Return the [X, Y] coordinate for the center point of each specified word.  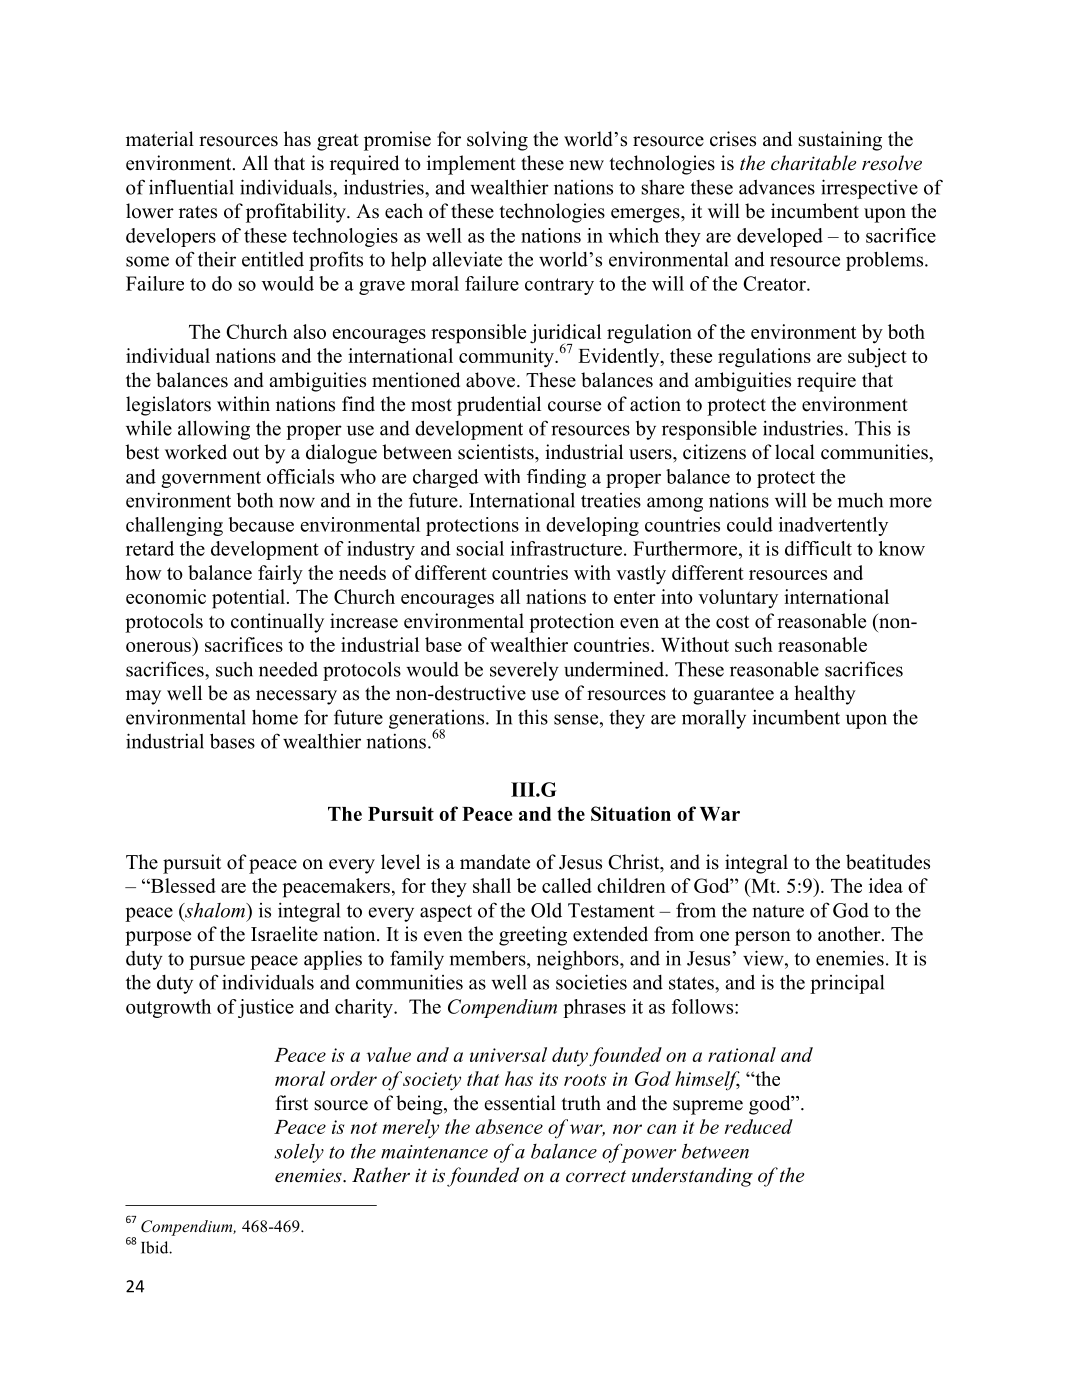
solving [497, 141]
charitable [813, 163]
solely [299, 1153]
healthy [825, 695]
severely [524, 671]
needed [288, 669]
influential [191, 187]
